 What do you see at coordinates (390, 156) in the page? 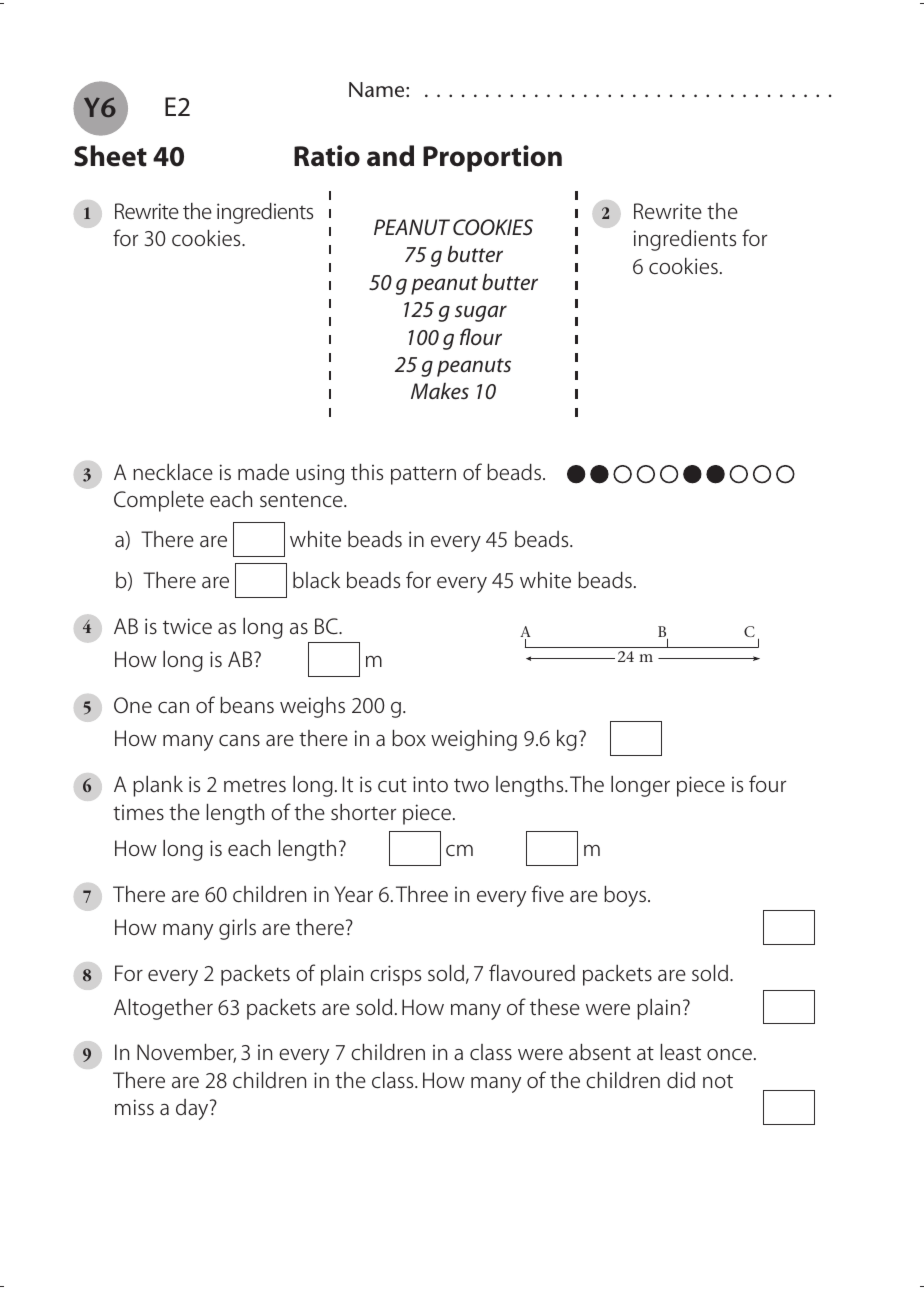
I see `and` at bounding box center [390, 156].
